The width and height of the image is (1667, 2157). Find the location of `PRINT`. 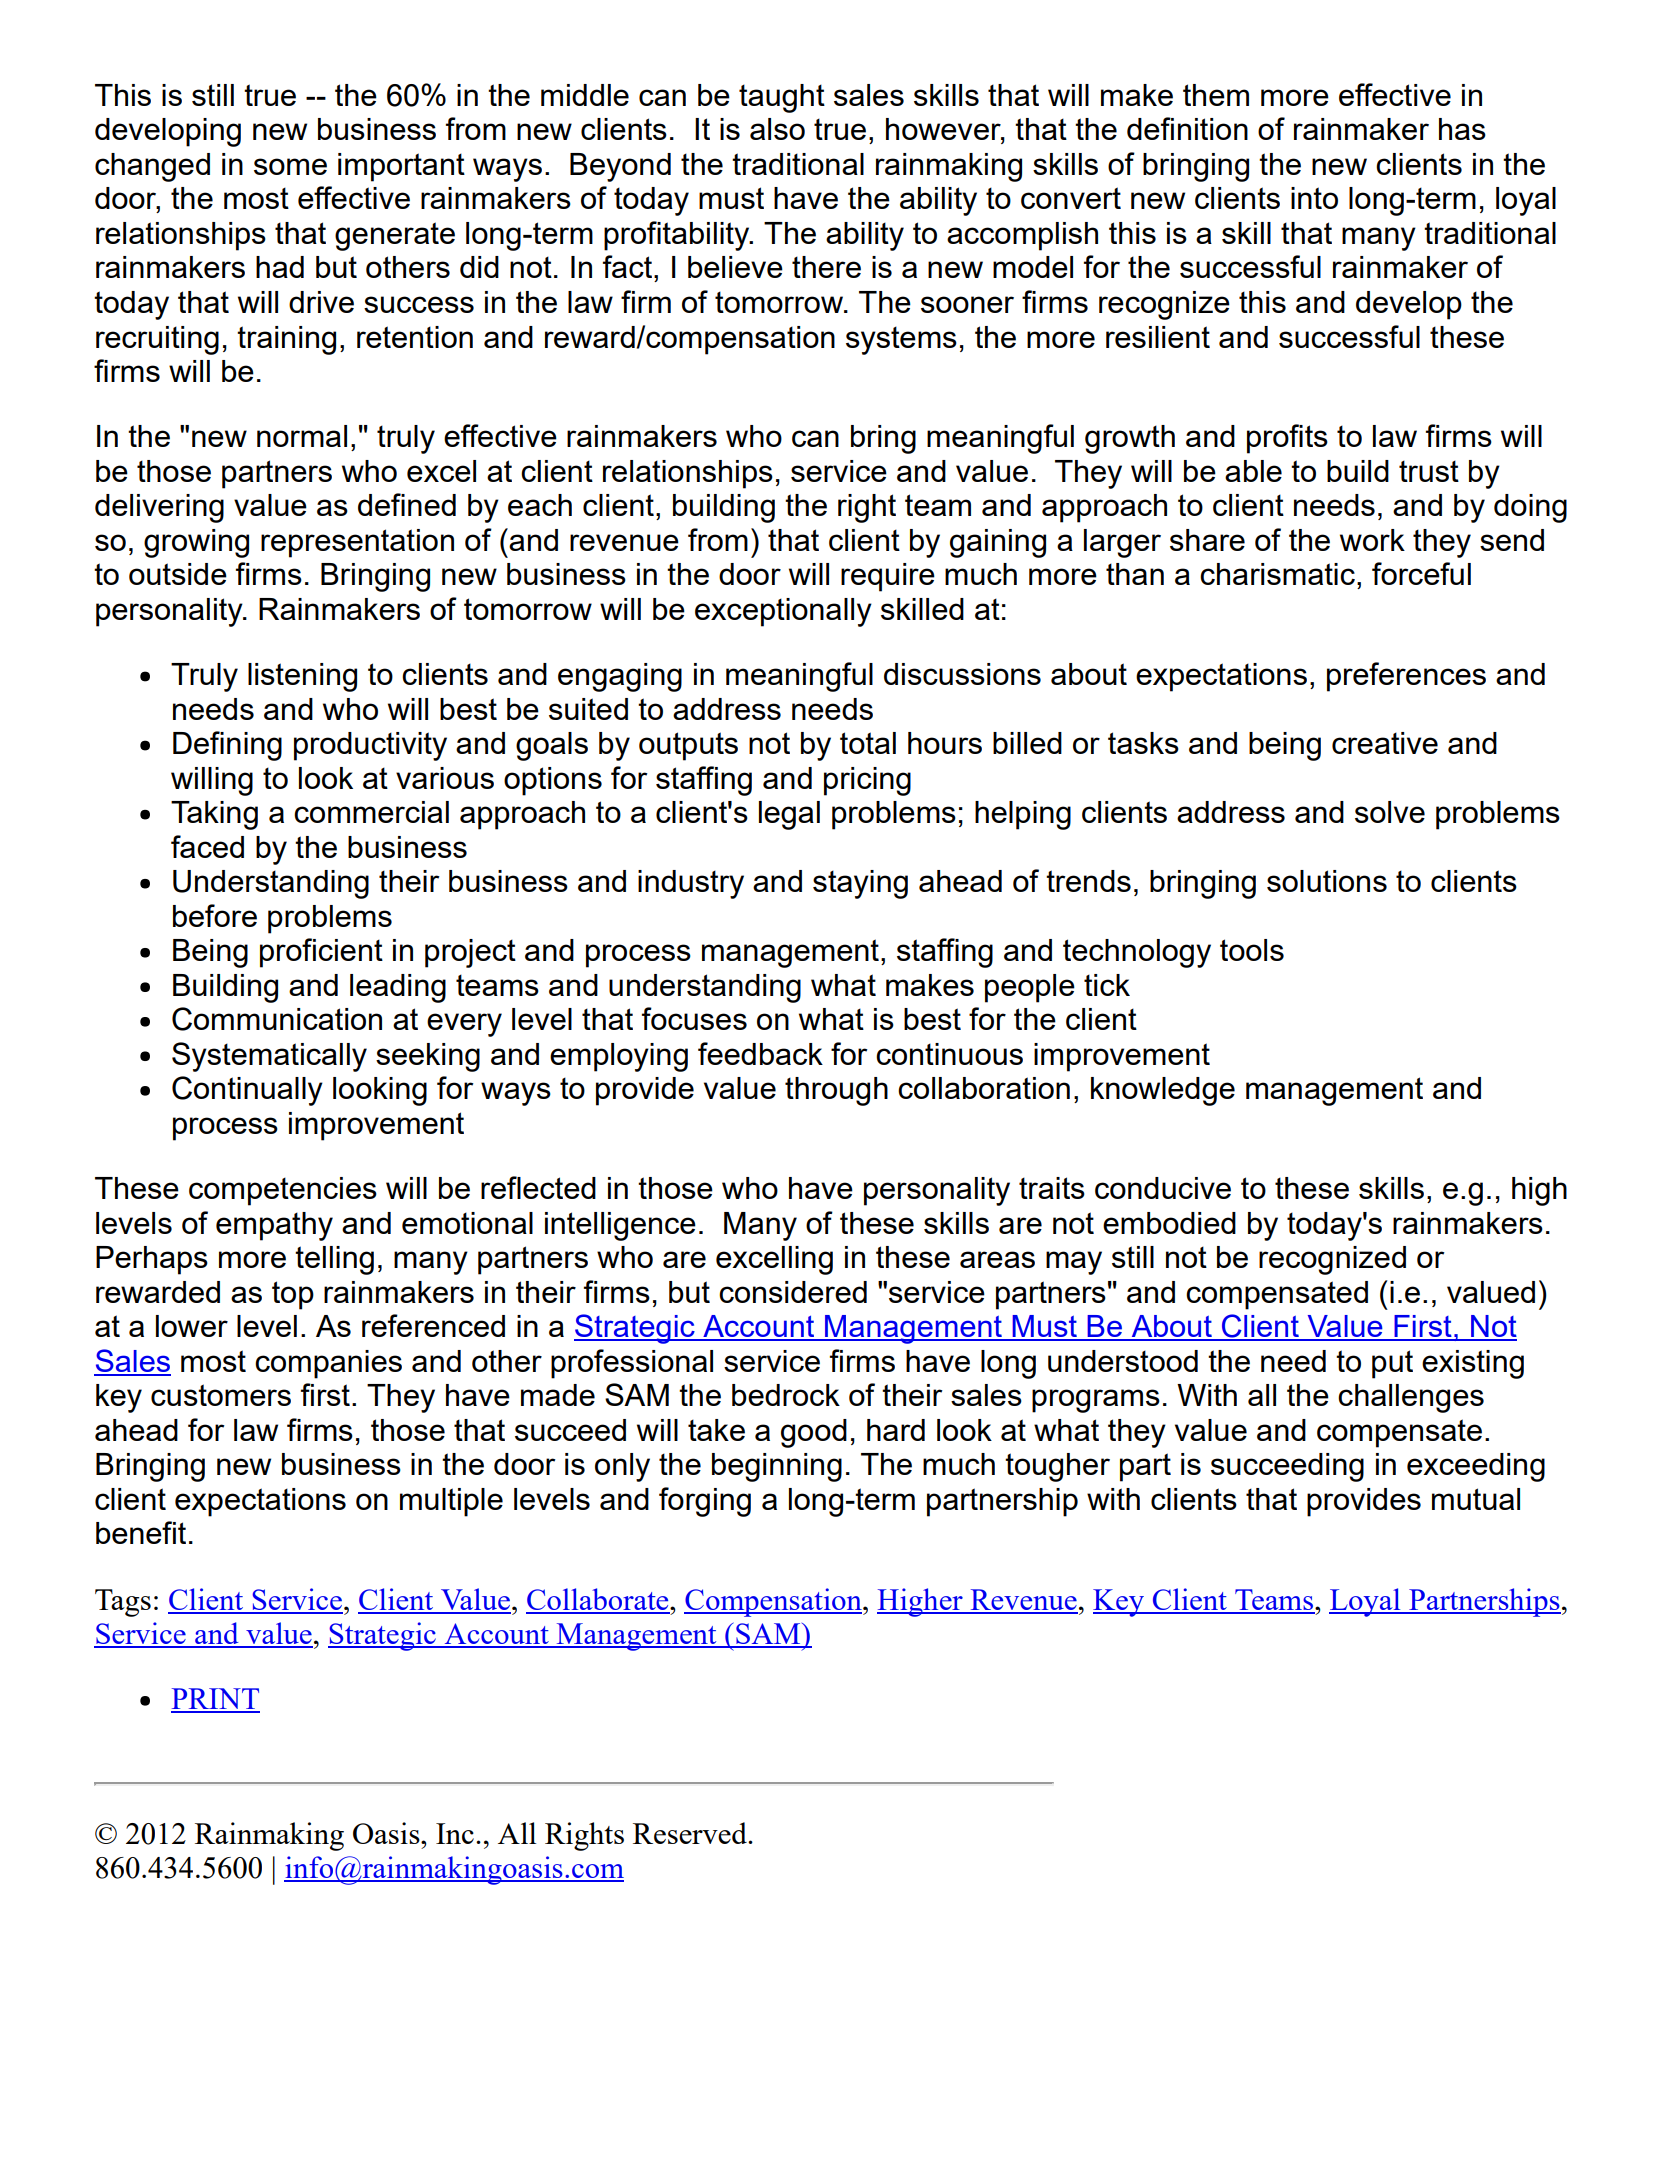

PRINT is located at coordinates (215, 1700).
